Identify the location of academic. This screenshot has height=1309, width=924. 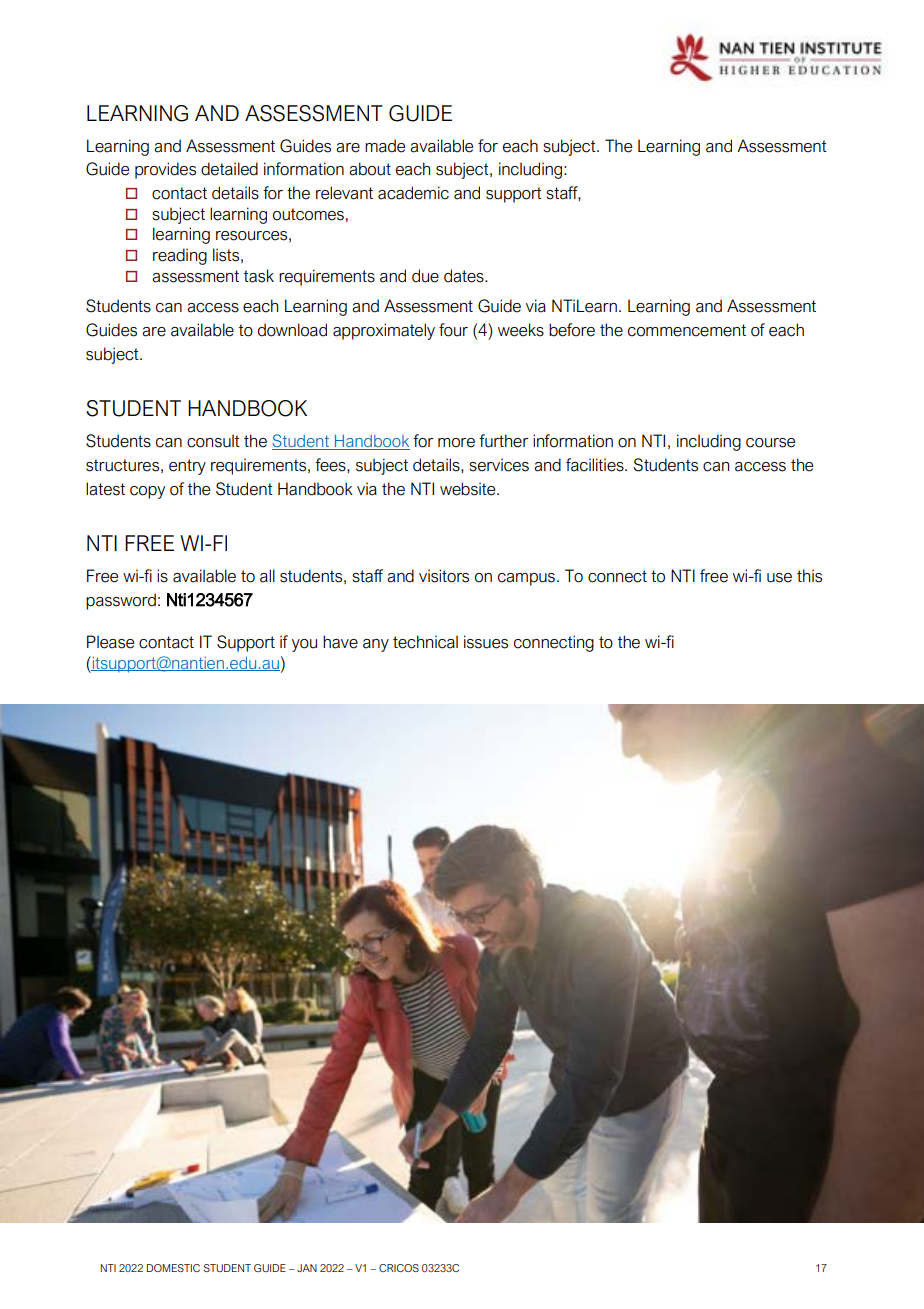
(413, 193).
